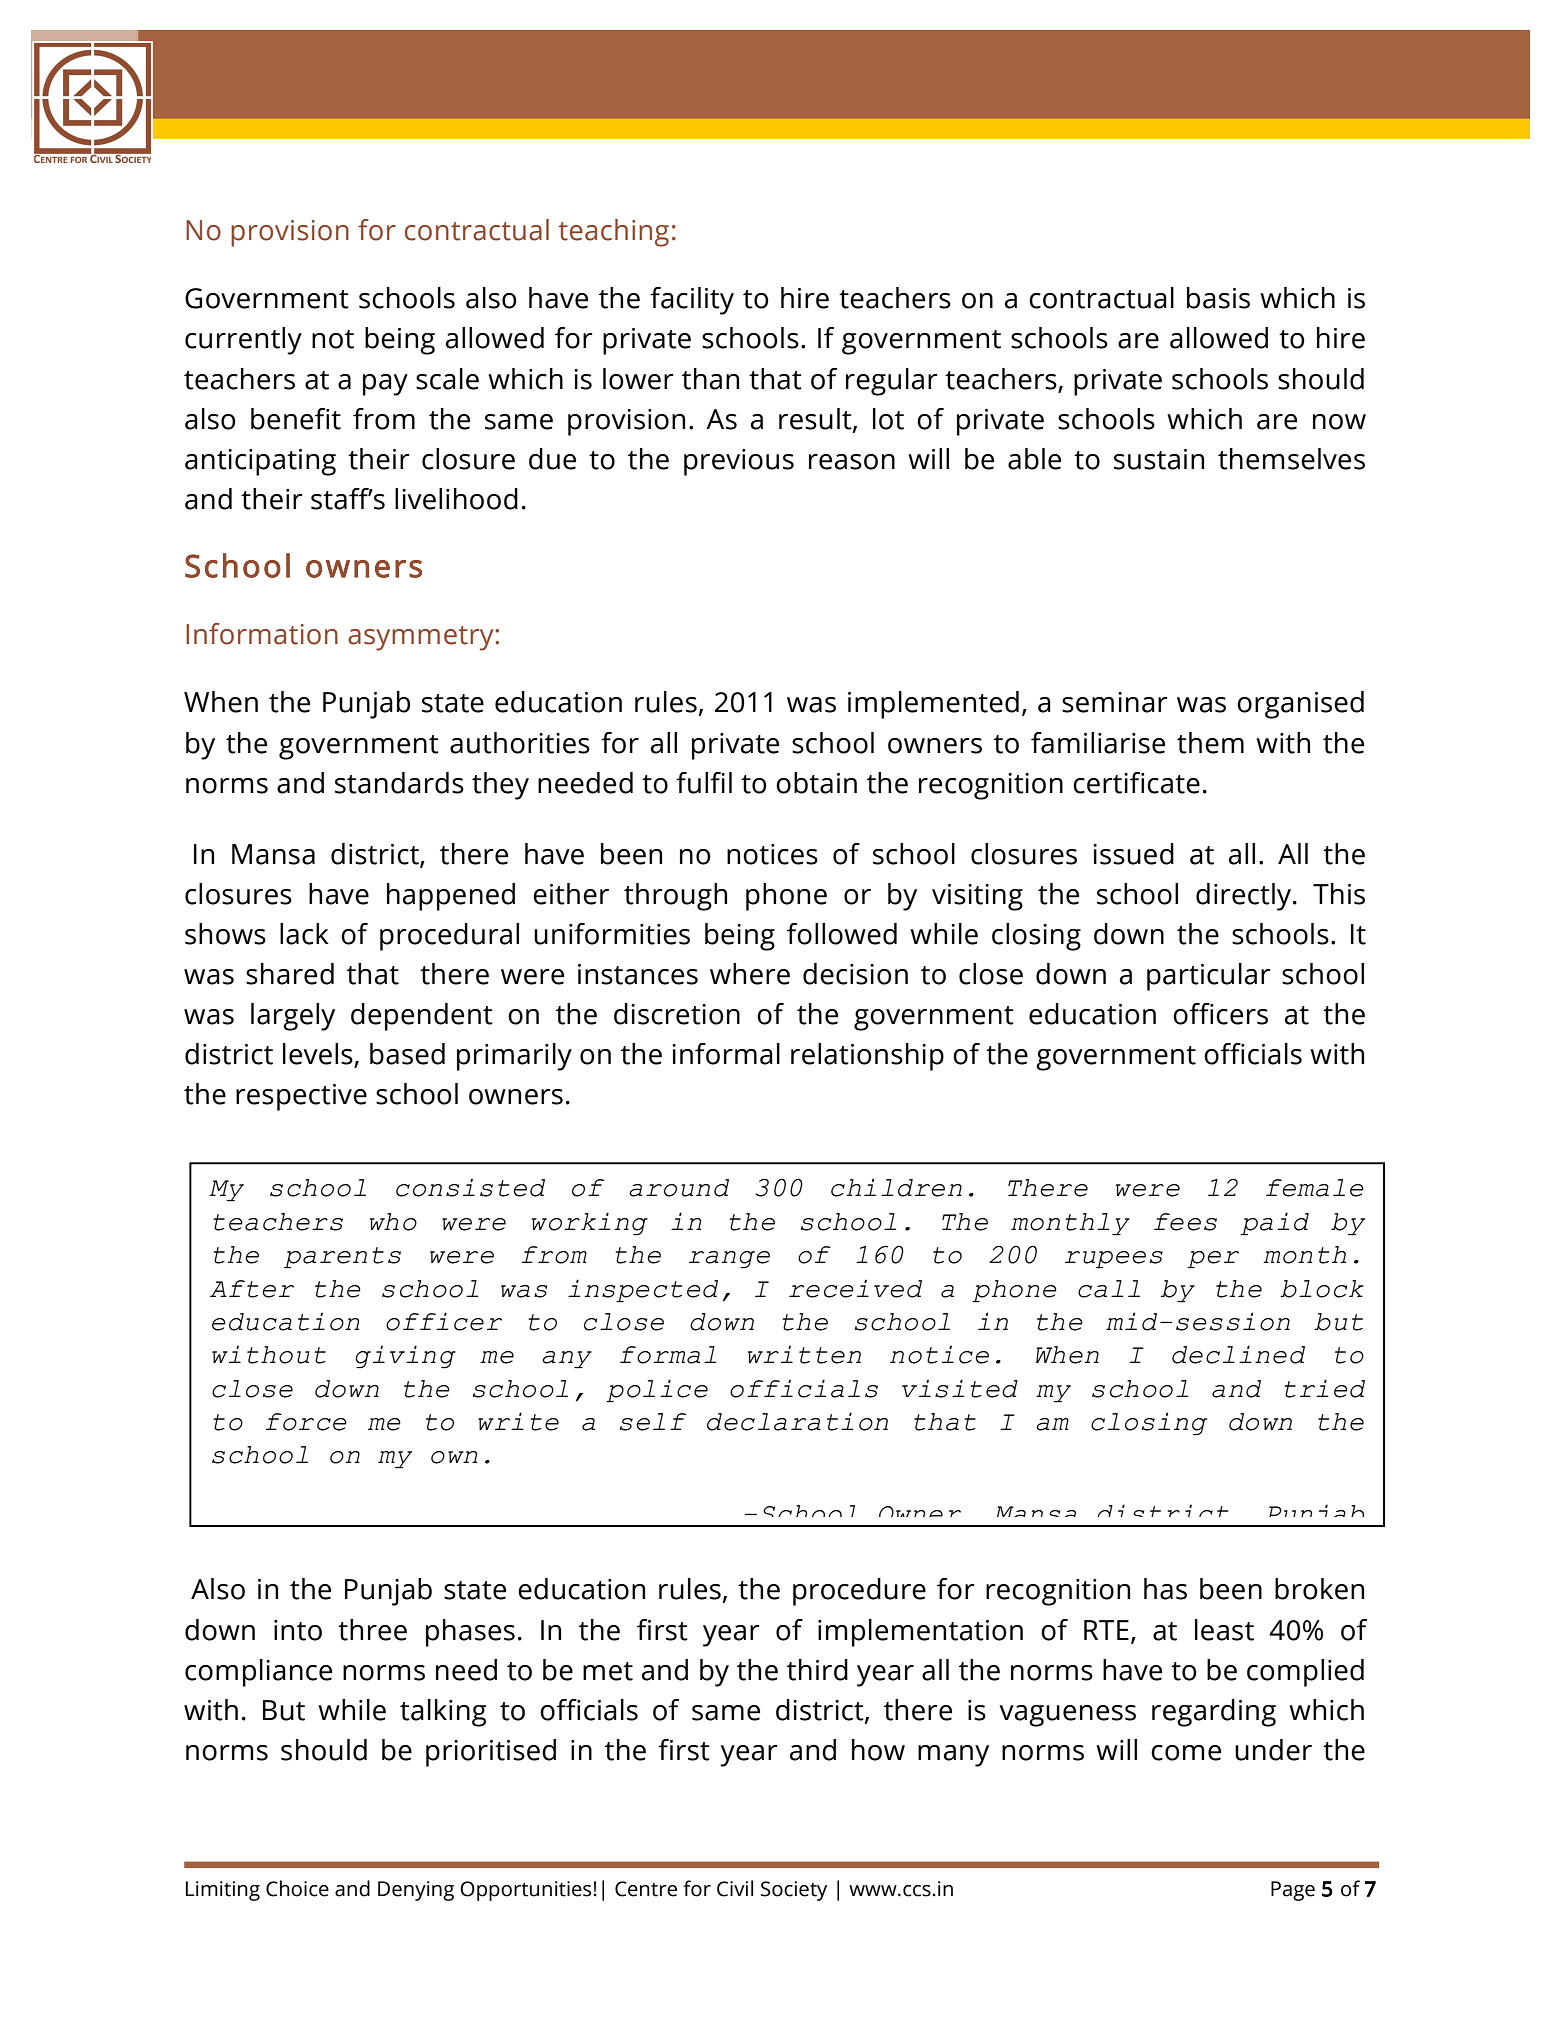 The image size is (1561, 2020). I want to click on relationship, so click(867, 1057).
